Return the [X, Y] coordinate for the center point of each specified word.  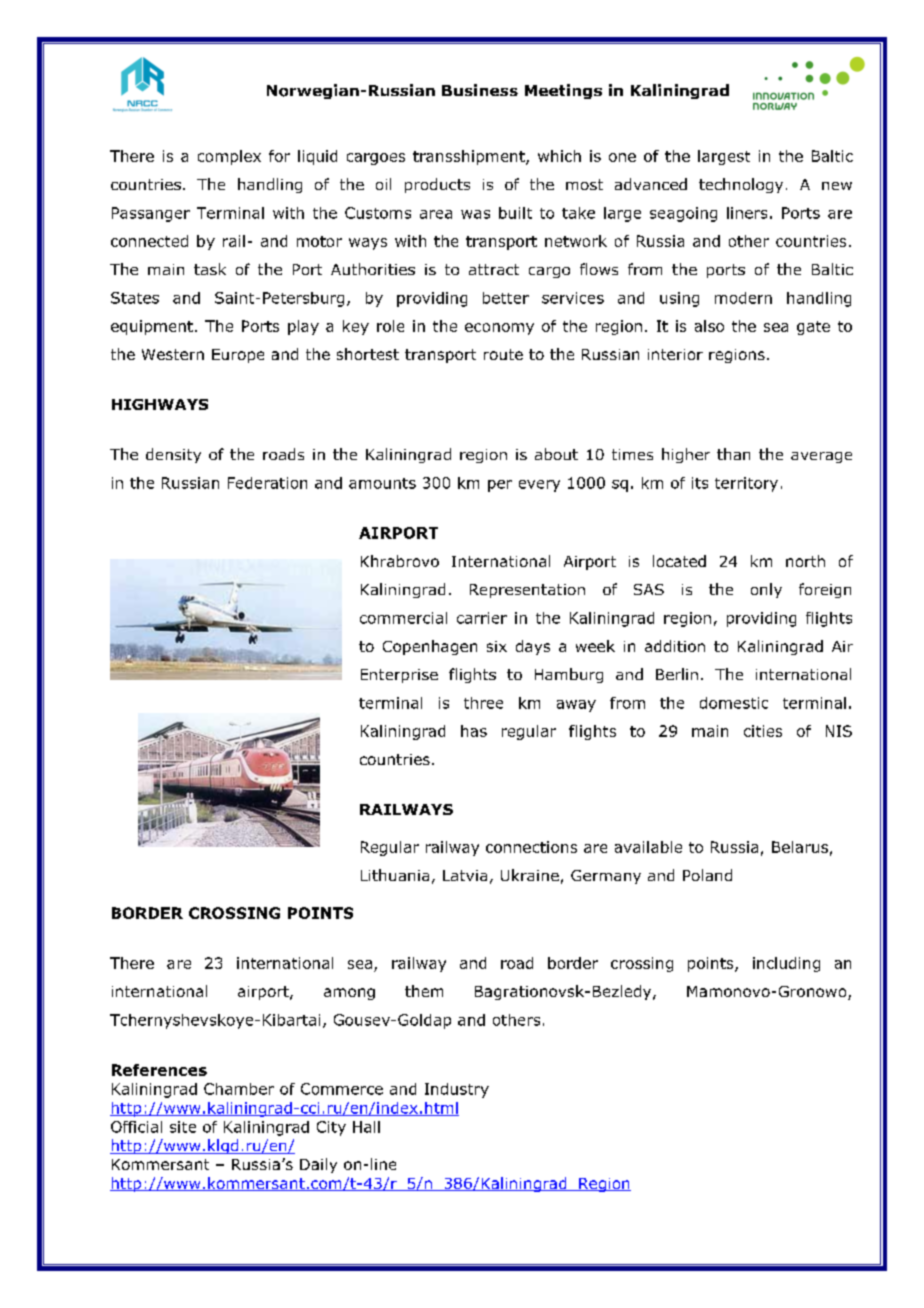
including [786, 964]
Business [480, 90]
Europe [238, 356]
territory [746, 484]
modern [743, 298]
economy [499, 329]
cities [763, 731]
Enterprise [399, 676]
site [183, 1127]
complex [229, 157]
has [474, 731]
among [349, 994]
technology [741, 185]
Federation [267, 483]
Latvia [465, 875]
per [500, 486]
